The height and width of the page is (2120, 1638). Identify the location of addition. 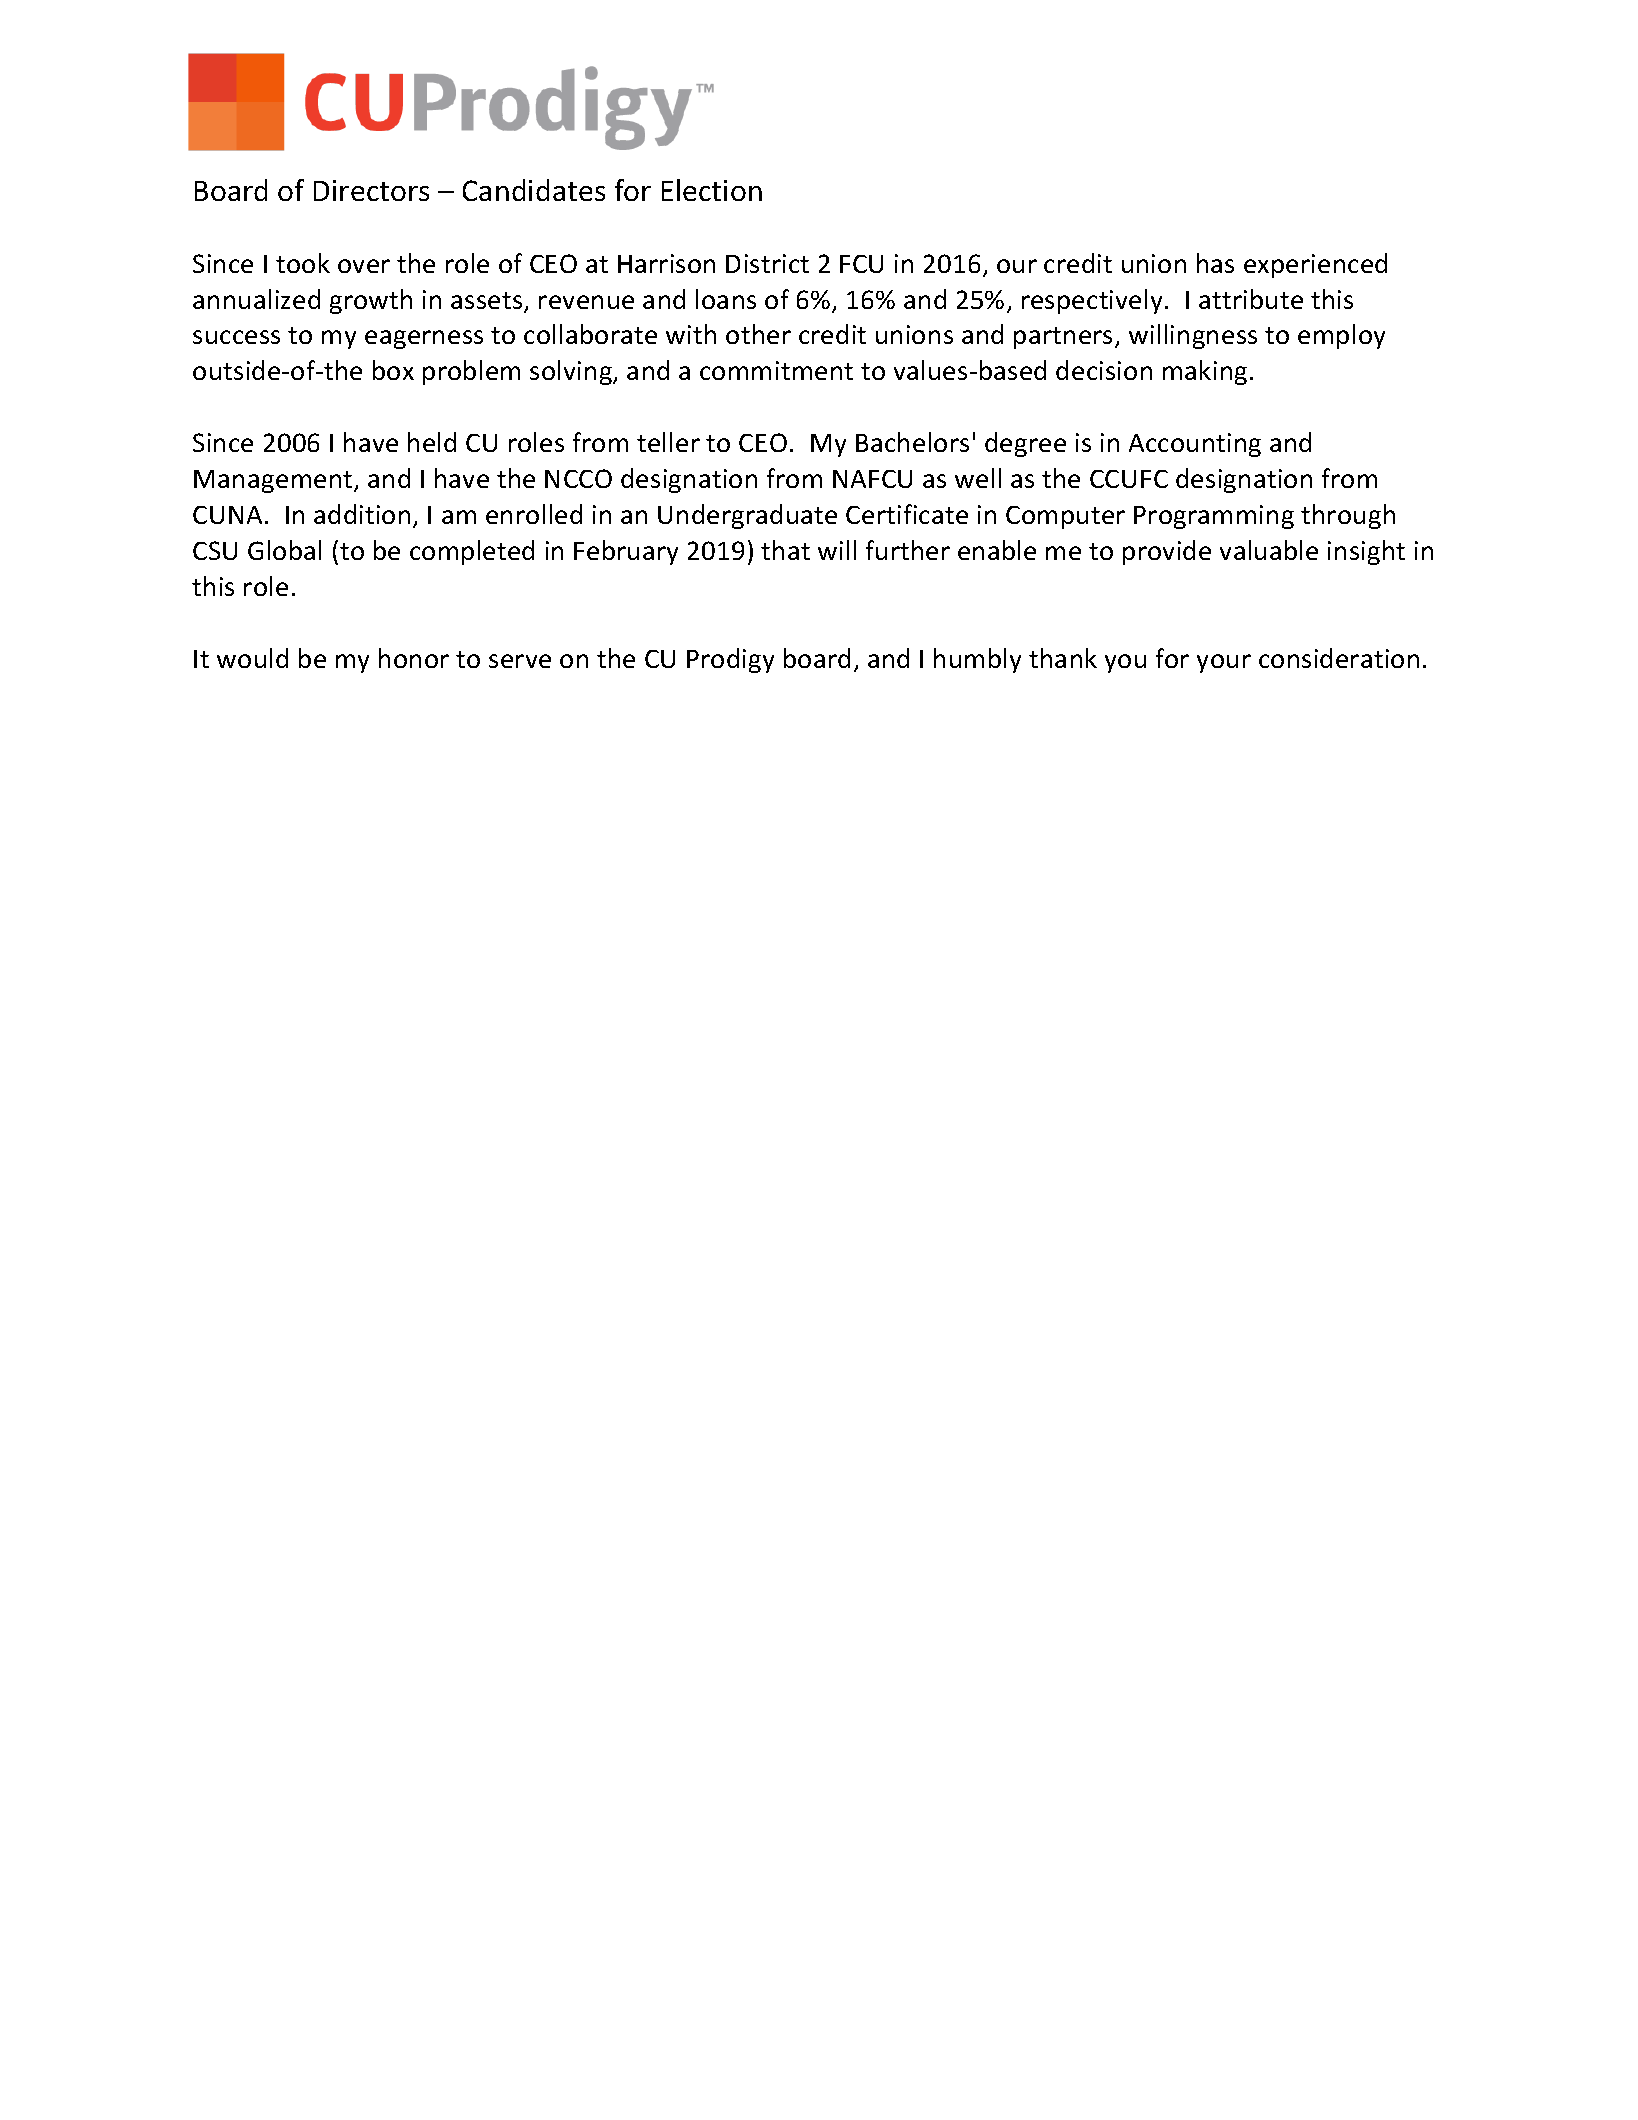
(362, 514).
